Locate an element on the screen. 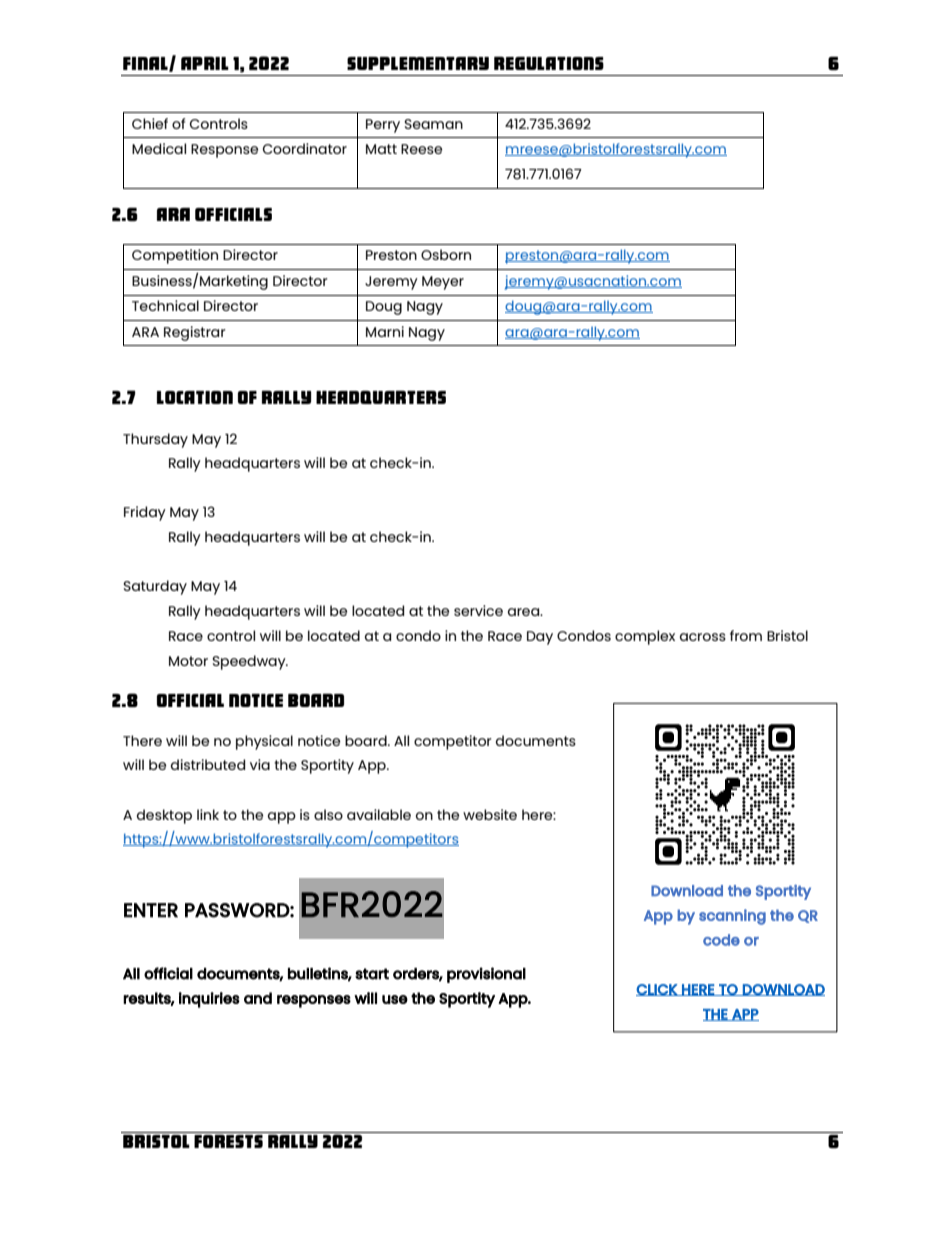  provisional is located at coordinates (486, 975).
